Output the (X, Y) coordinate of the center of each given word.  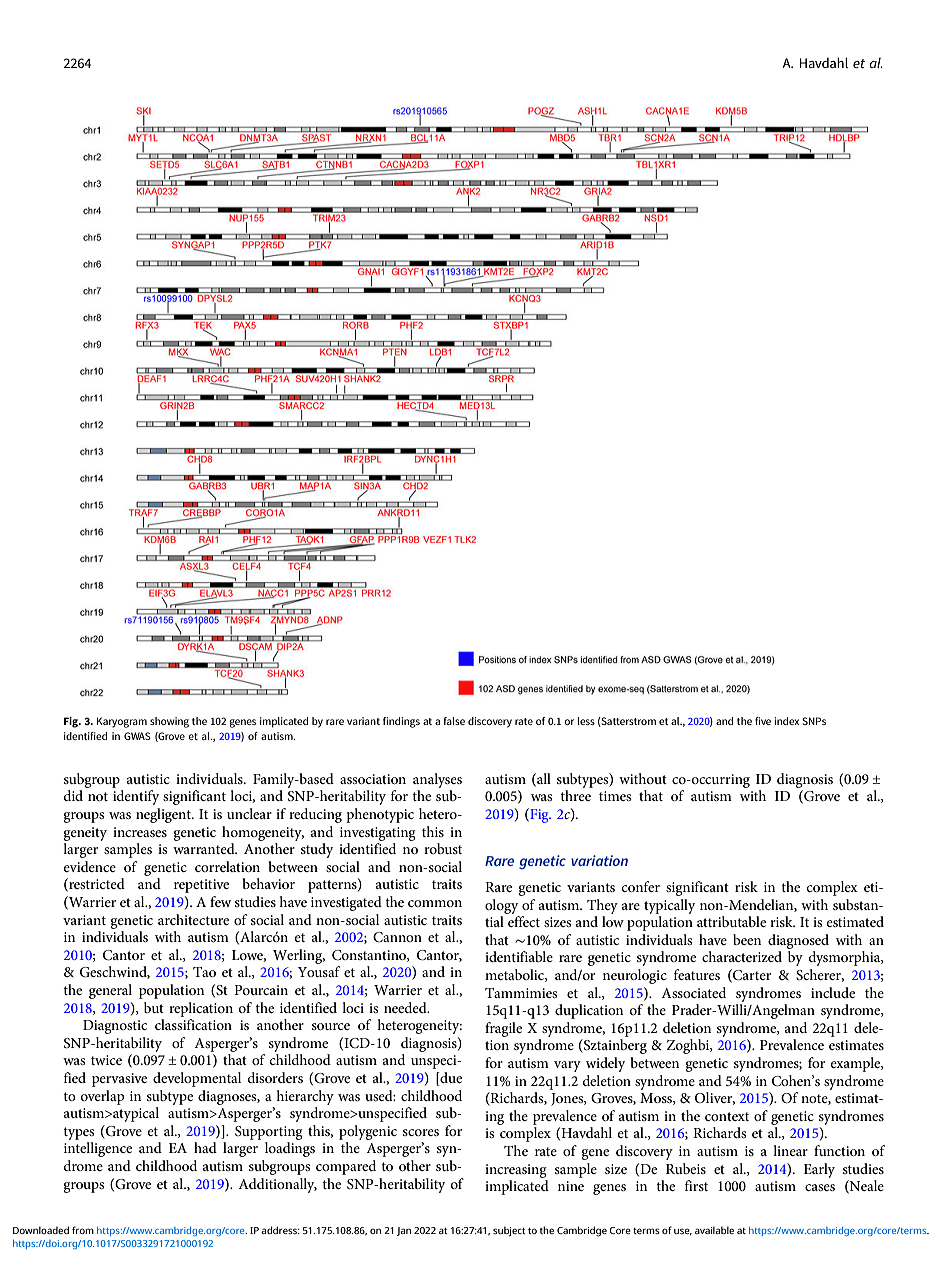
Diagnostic (115, 1027)
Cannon (397, 937)
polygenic (368, 1132)
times (615, 796)
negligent (164, 815)
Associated (693, 992)
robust (443, 848)
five (763, 721)
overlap (102, 1097)
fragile (503, 1029)
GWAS (137, 736)
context (727, 1116)
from (83, 1230)
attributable (731, 921)
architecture (193, 919)
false (454, 721)
